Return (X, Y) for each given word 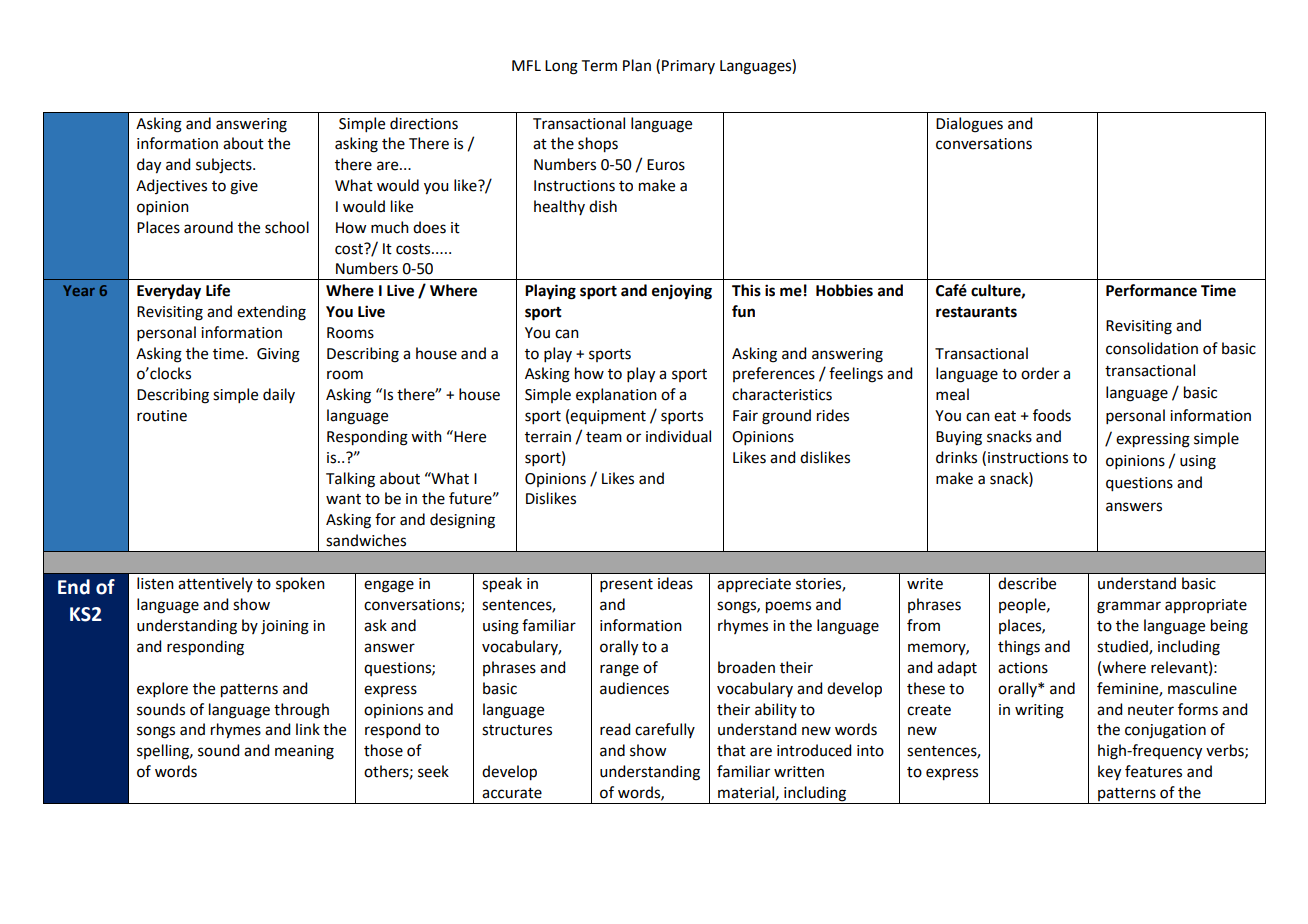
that (731, 750)
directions (424, 123)
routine (162, 416)
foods (1052, 415)
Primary (688, 67)
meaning (304, 752)
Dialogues (969, 125)
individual (678, 436)
